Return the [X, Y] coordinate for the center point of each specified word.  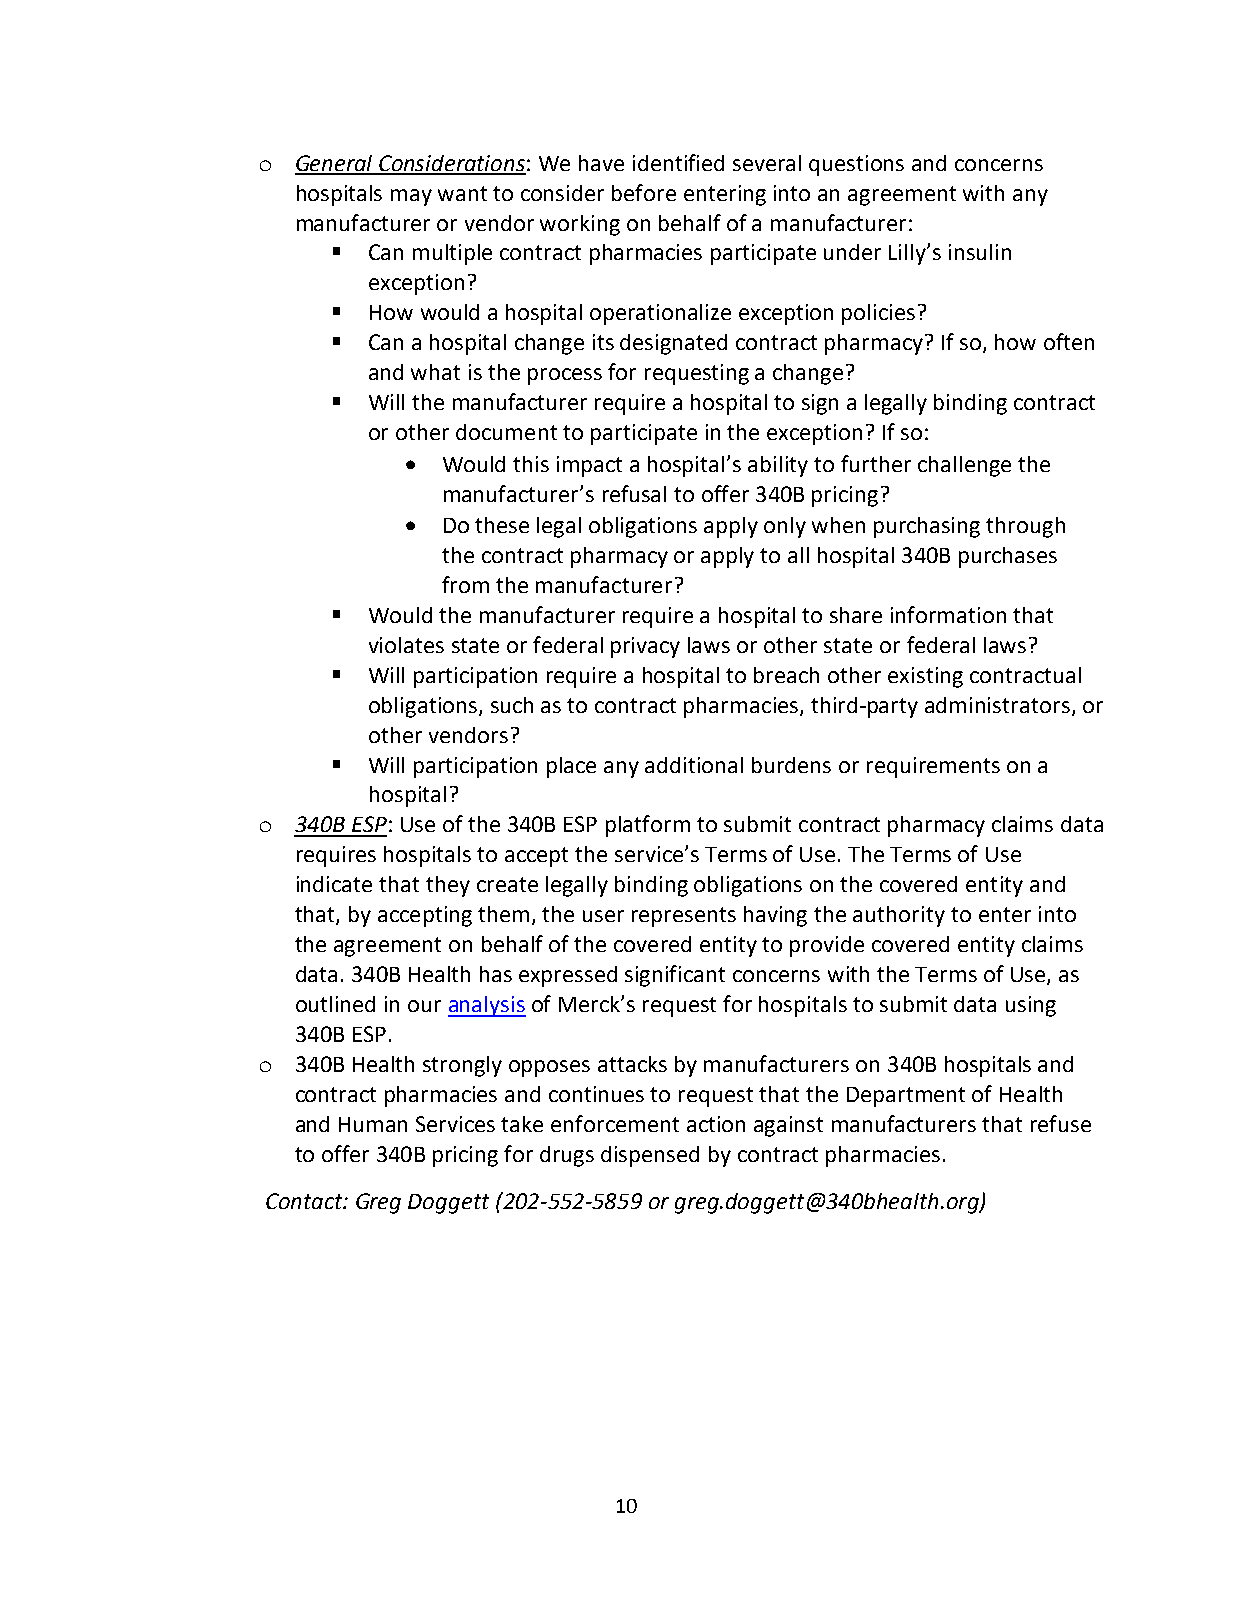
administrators [997, 705]
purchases [1008, 557]
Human [373, 1124]
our [424, 1006]
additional [694, 765]
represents [684, 917]
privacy [645, 647]
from [465, 584]
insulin [980, 252]
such [512, 705]
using [1031, 1006]
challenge [964, 466]
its [603, 342]
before [644, 192]
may [411, 197]
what [435, 372]
